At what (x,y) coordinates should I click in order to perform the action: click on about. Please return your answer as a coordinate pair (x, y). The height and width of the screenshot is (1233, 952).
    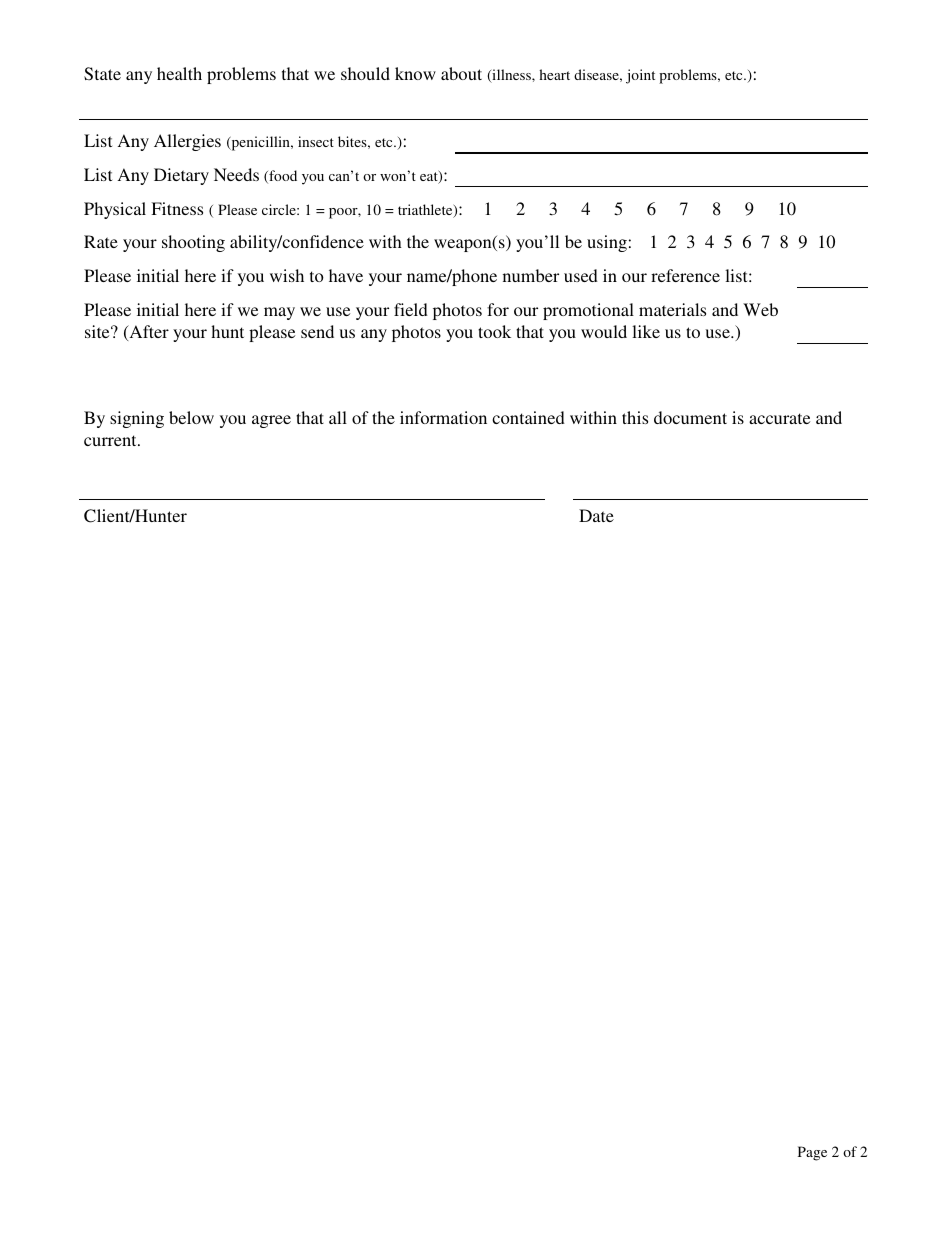
    Looking at the image, I should click on (461, 73).
